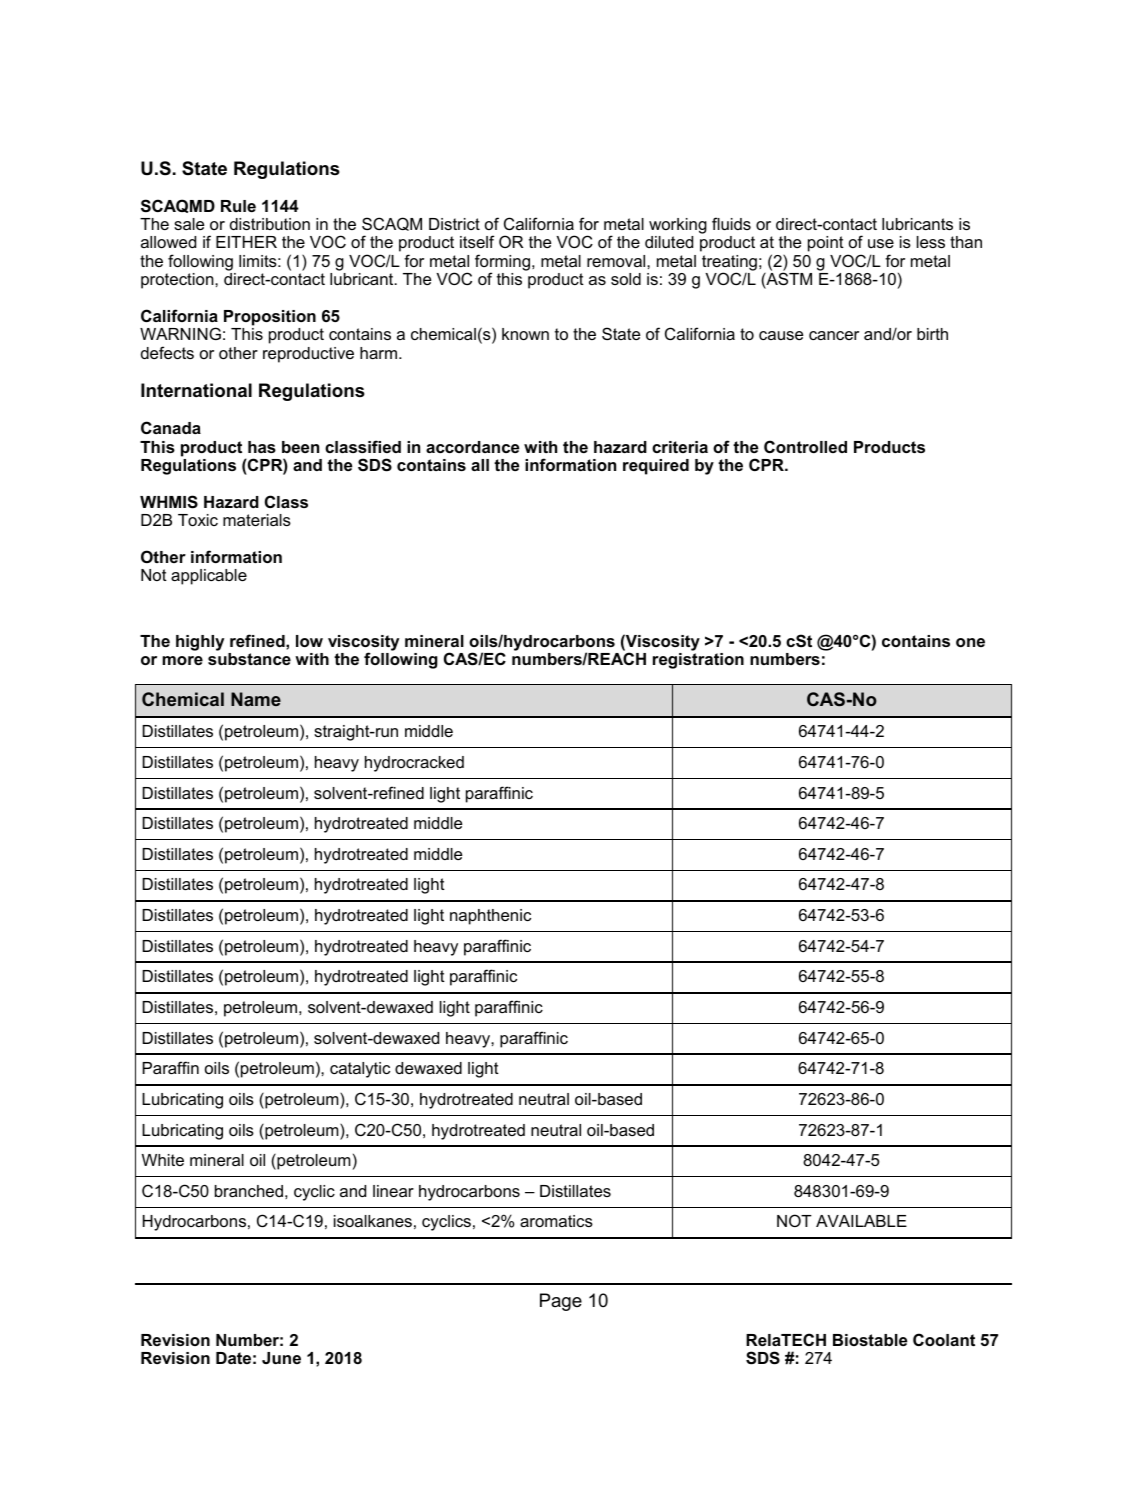 Image resolution: width=1147 pixels, height=1485 pixels. I want to click on EITHER, so click(246, 242).
